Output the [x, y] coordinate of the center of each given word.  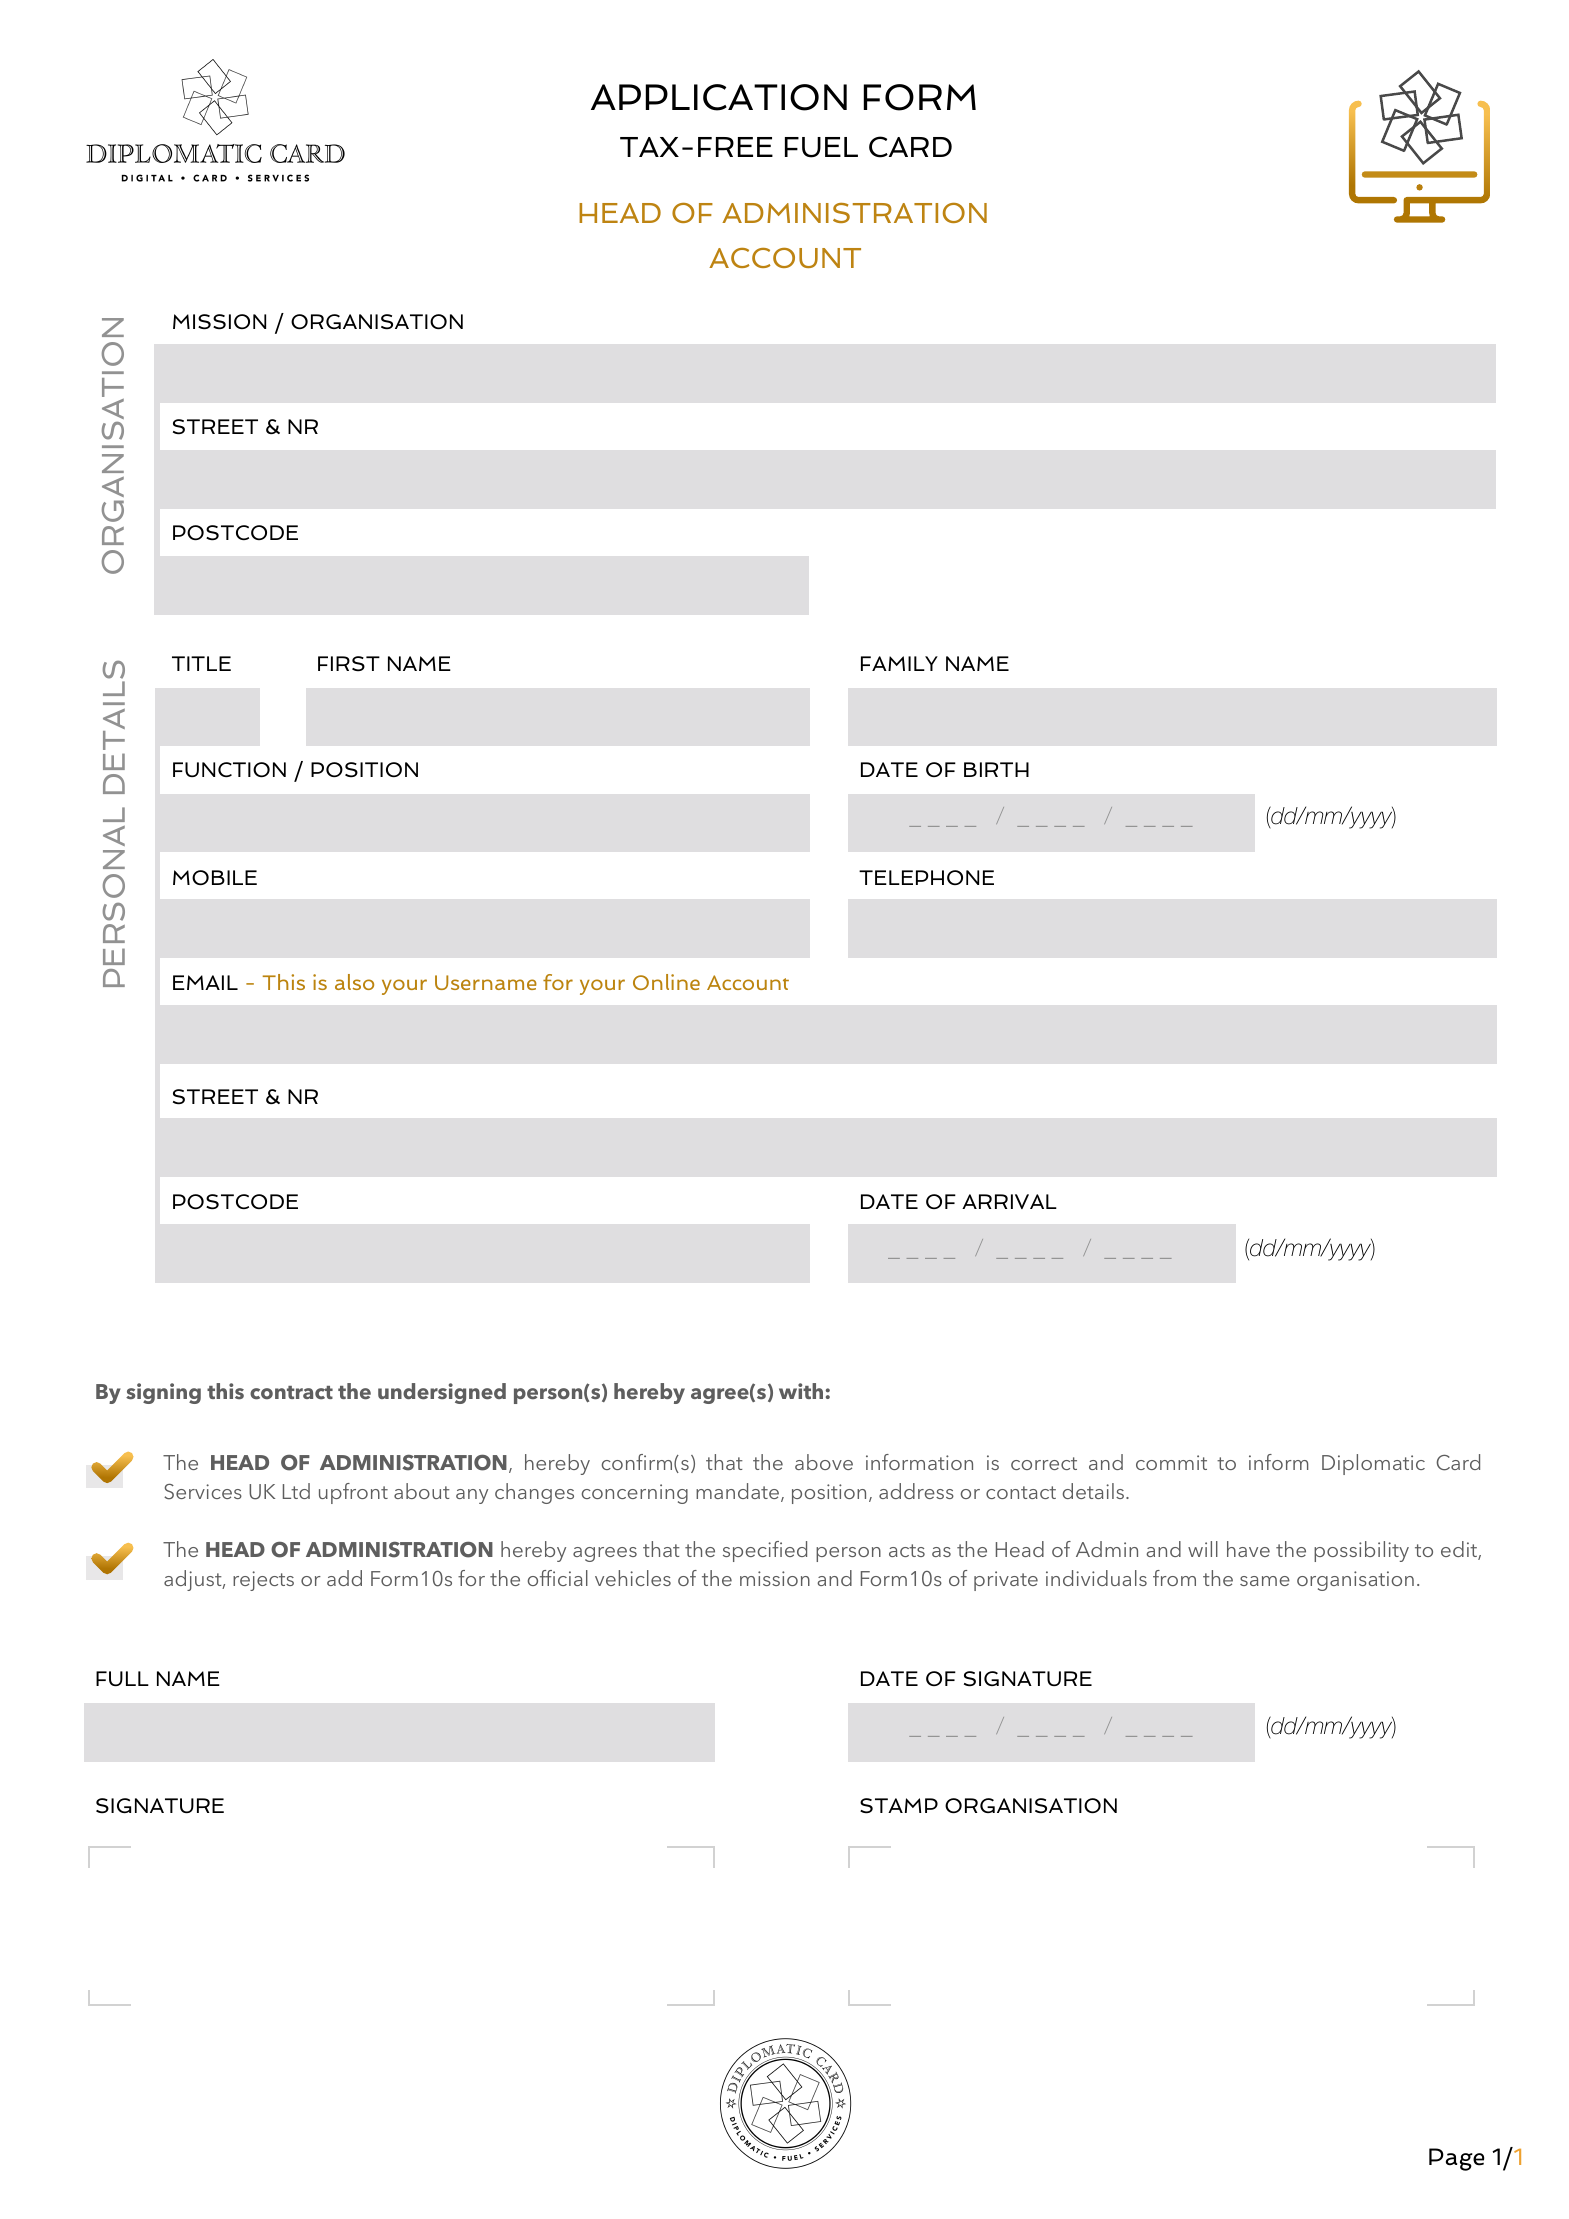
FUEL [821, 147]
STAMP [899, 1806]
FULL [122, 1678]
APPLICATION [719, 97]
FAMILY [899, 663]
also [354, 982]
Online [666, 982]
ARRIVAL [1009, 1201]
